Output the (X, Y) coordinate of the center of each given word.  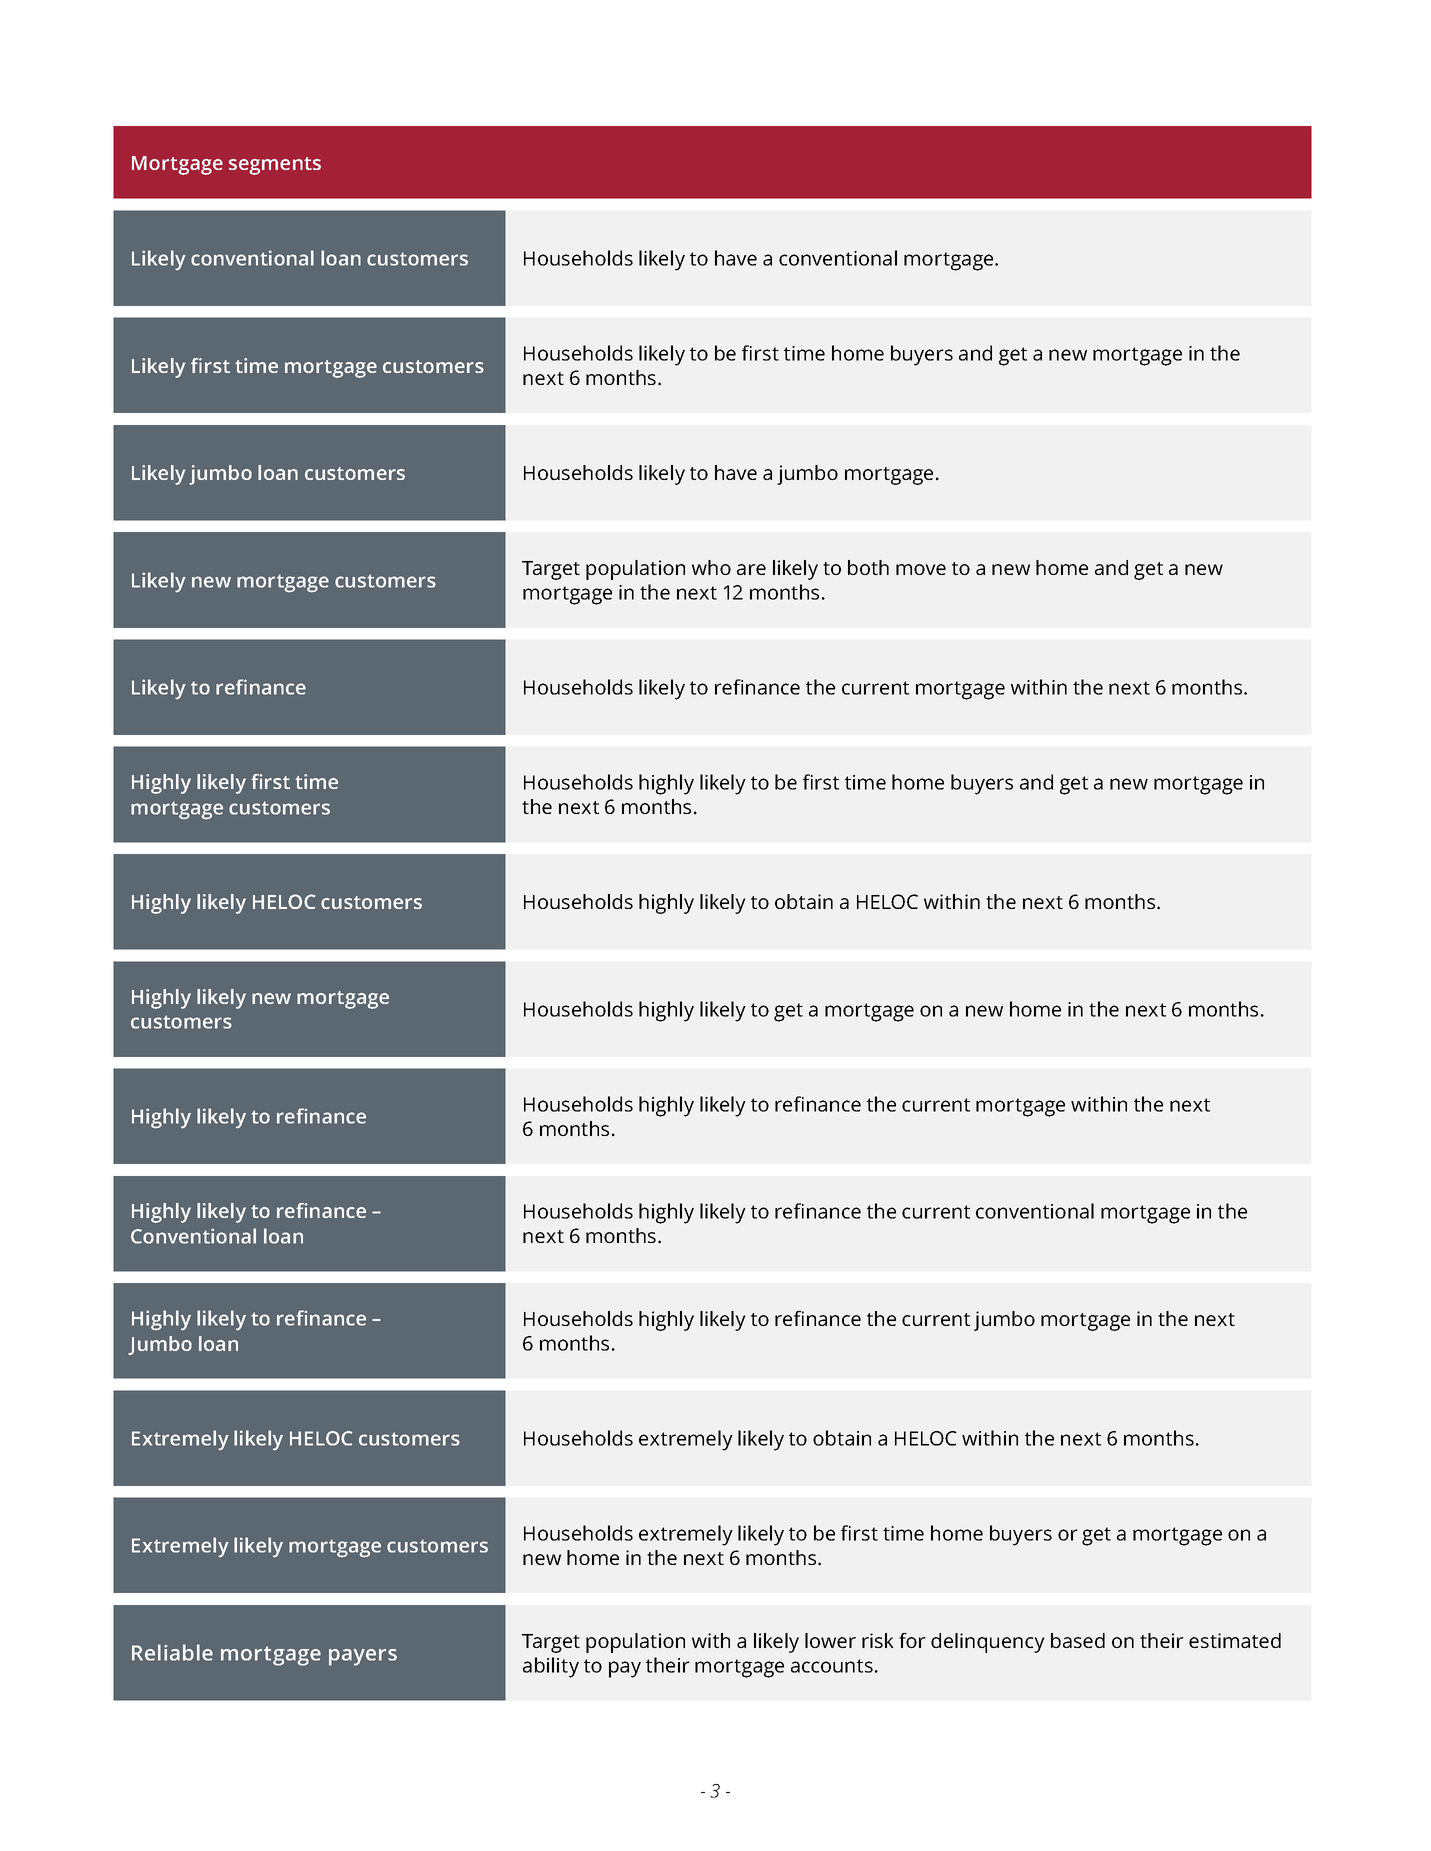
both (868, 567)
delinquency (988, 1643)
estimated (1235, 1640)
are (751, 569)
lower (830, 1640)
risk (878, 1640)
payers (363, 1657)
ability (551, 1667)
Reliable (172, 1652)
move (921, 569)
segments (275, 166)
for (912, 1640)
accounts (832, 1666)
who (711, 567)
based (1078, 1640)
